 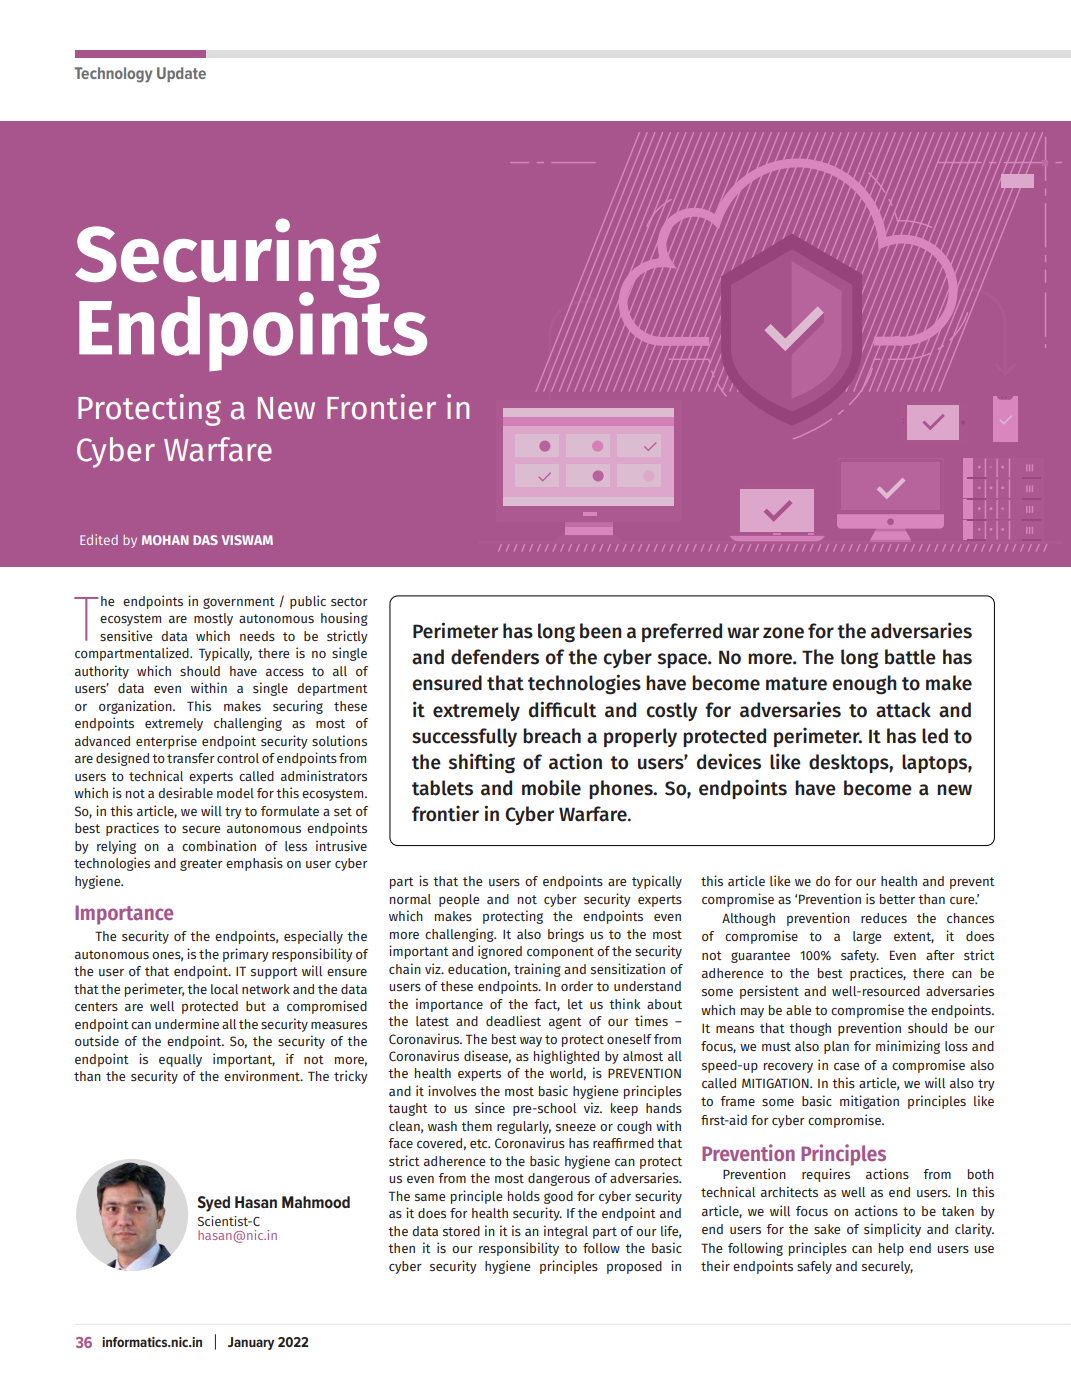 What do you see at coordinates (251, 1343) in the screenshot?
I see `January` at bounding box center [251, 1343].
